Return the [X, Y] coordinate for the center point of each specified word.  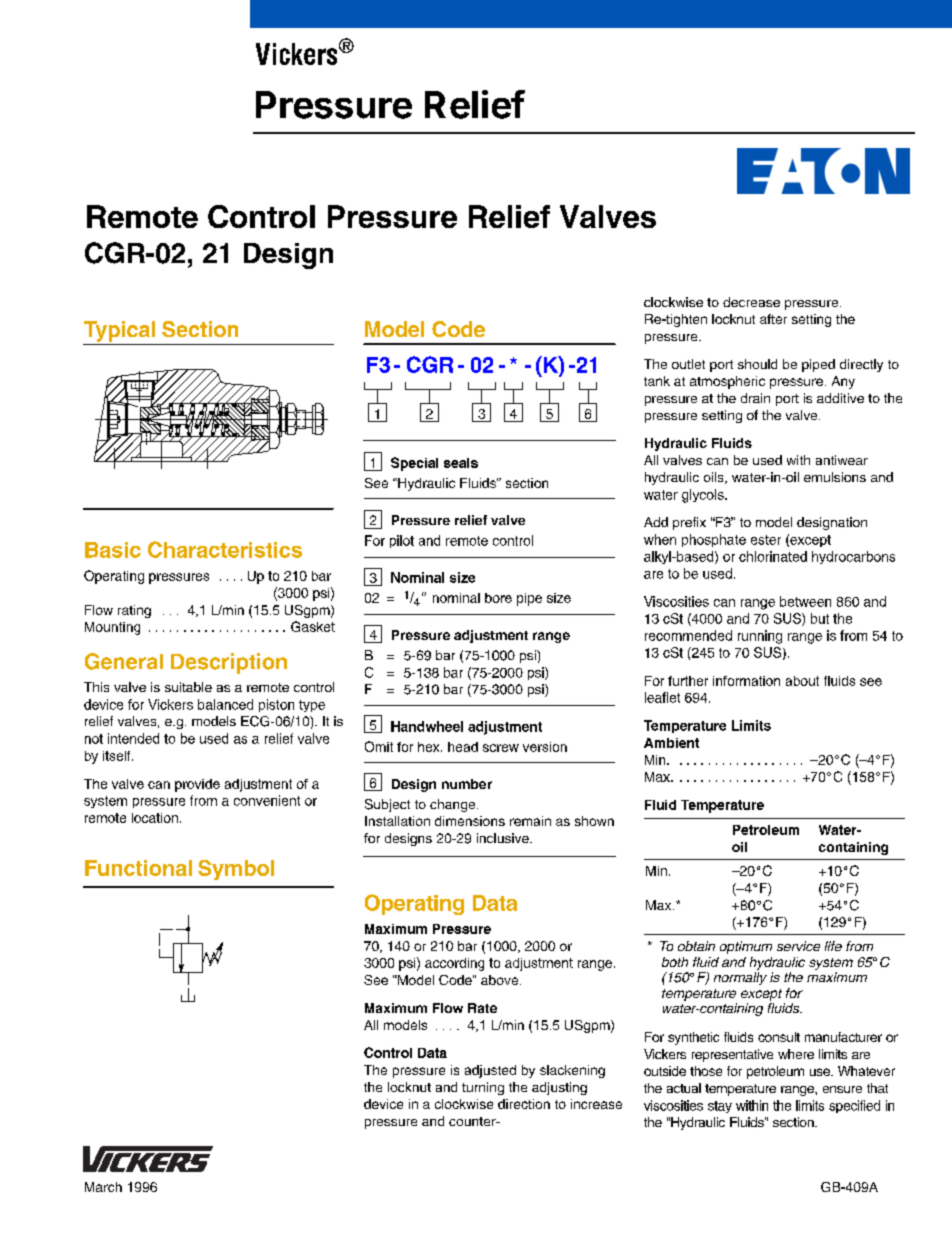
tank [657, 381]
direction [524, 1104]
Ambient [671, 743]
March [103, 1187]
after [773, 319]
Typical [119, 331]
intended [133, 738]
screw [501, 748]
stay [720, 1107]
